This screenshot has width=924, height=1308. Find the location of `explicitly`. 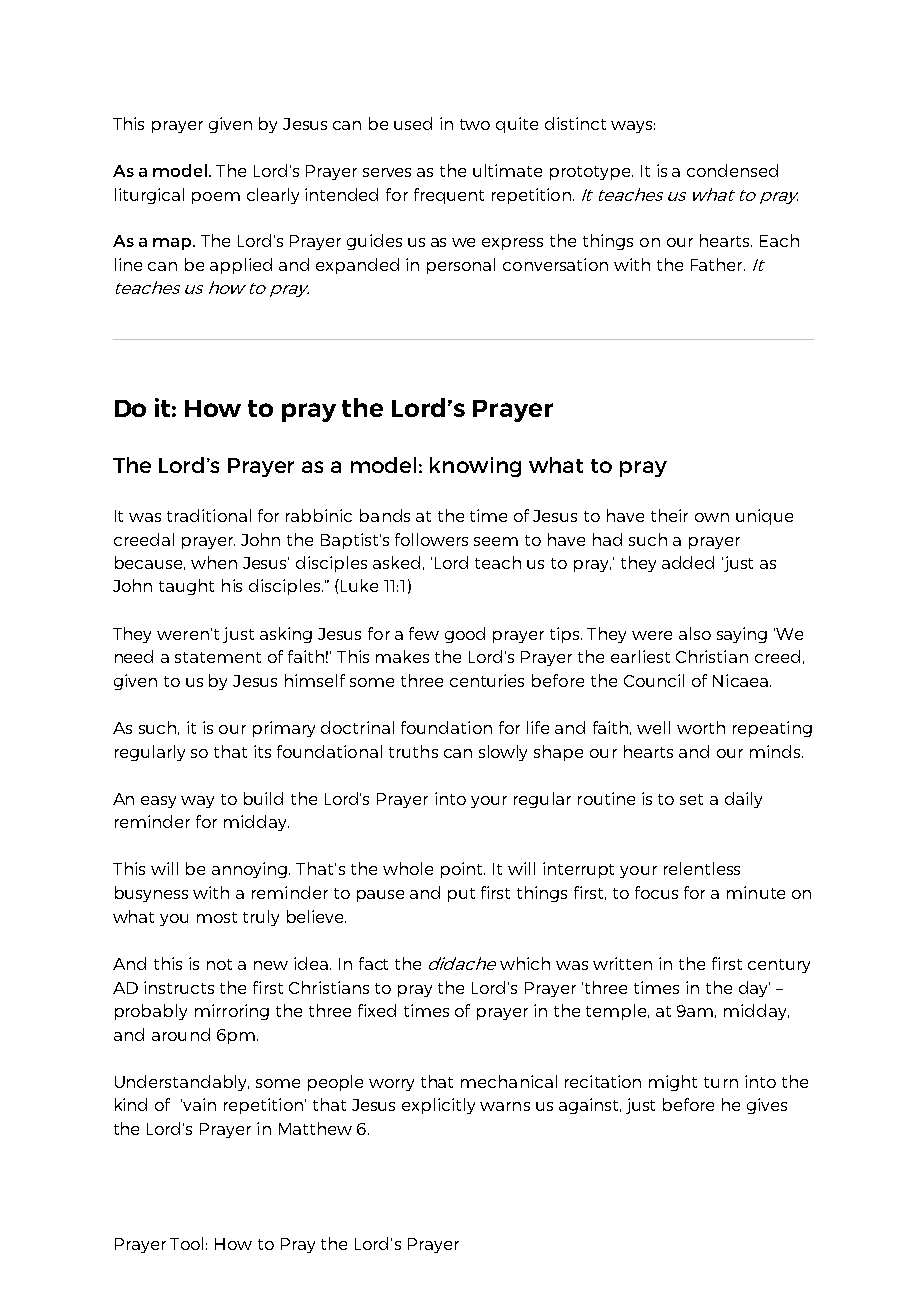

explicitly is located at coordinates (438, 1106).
